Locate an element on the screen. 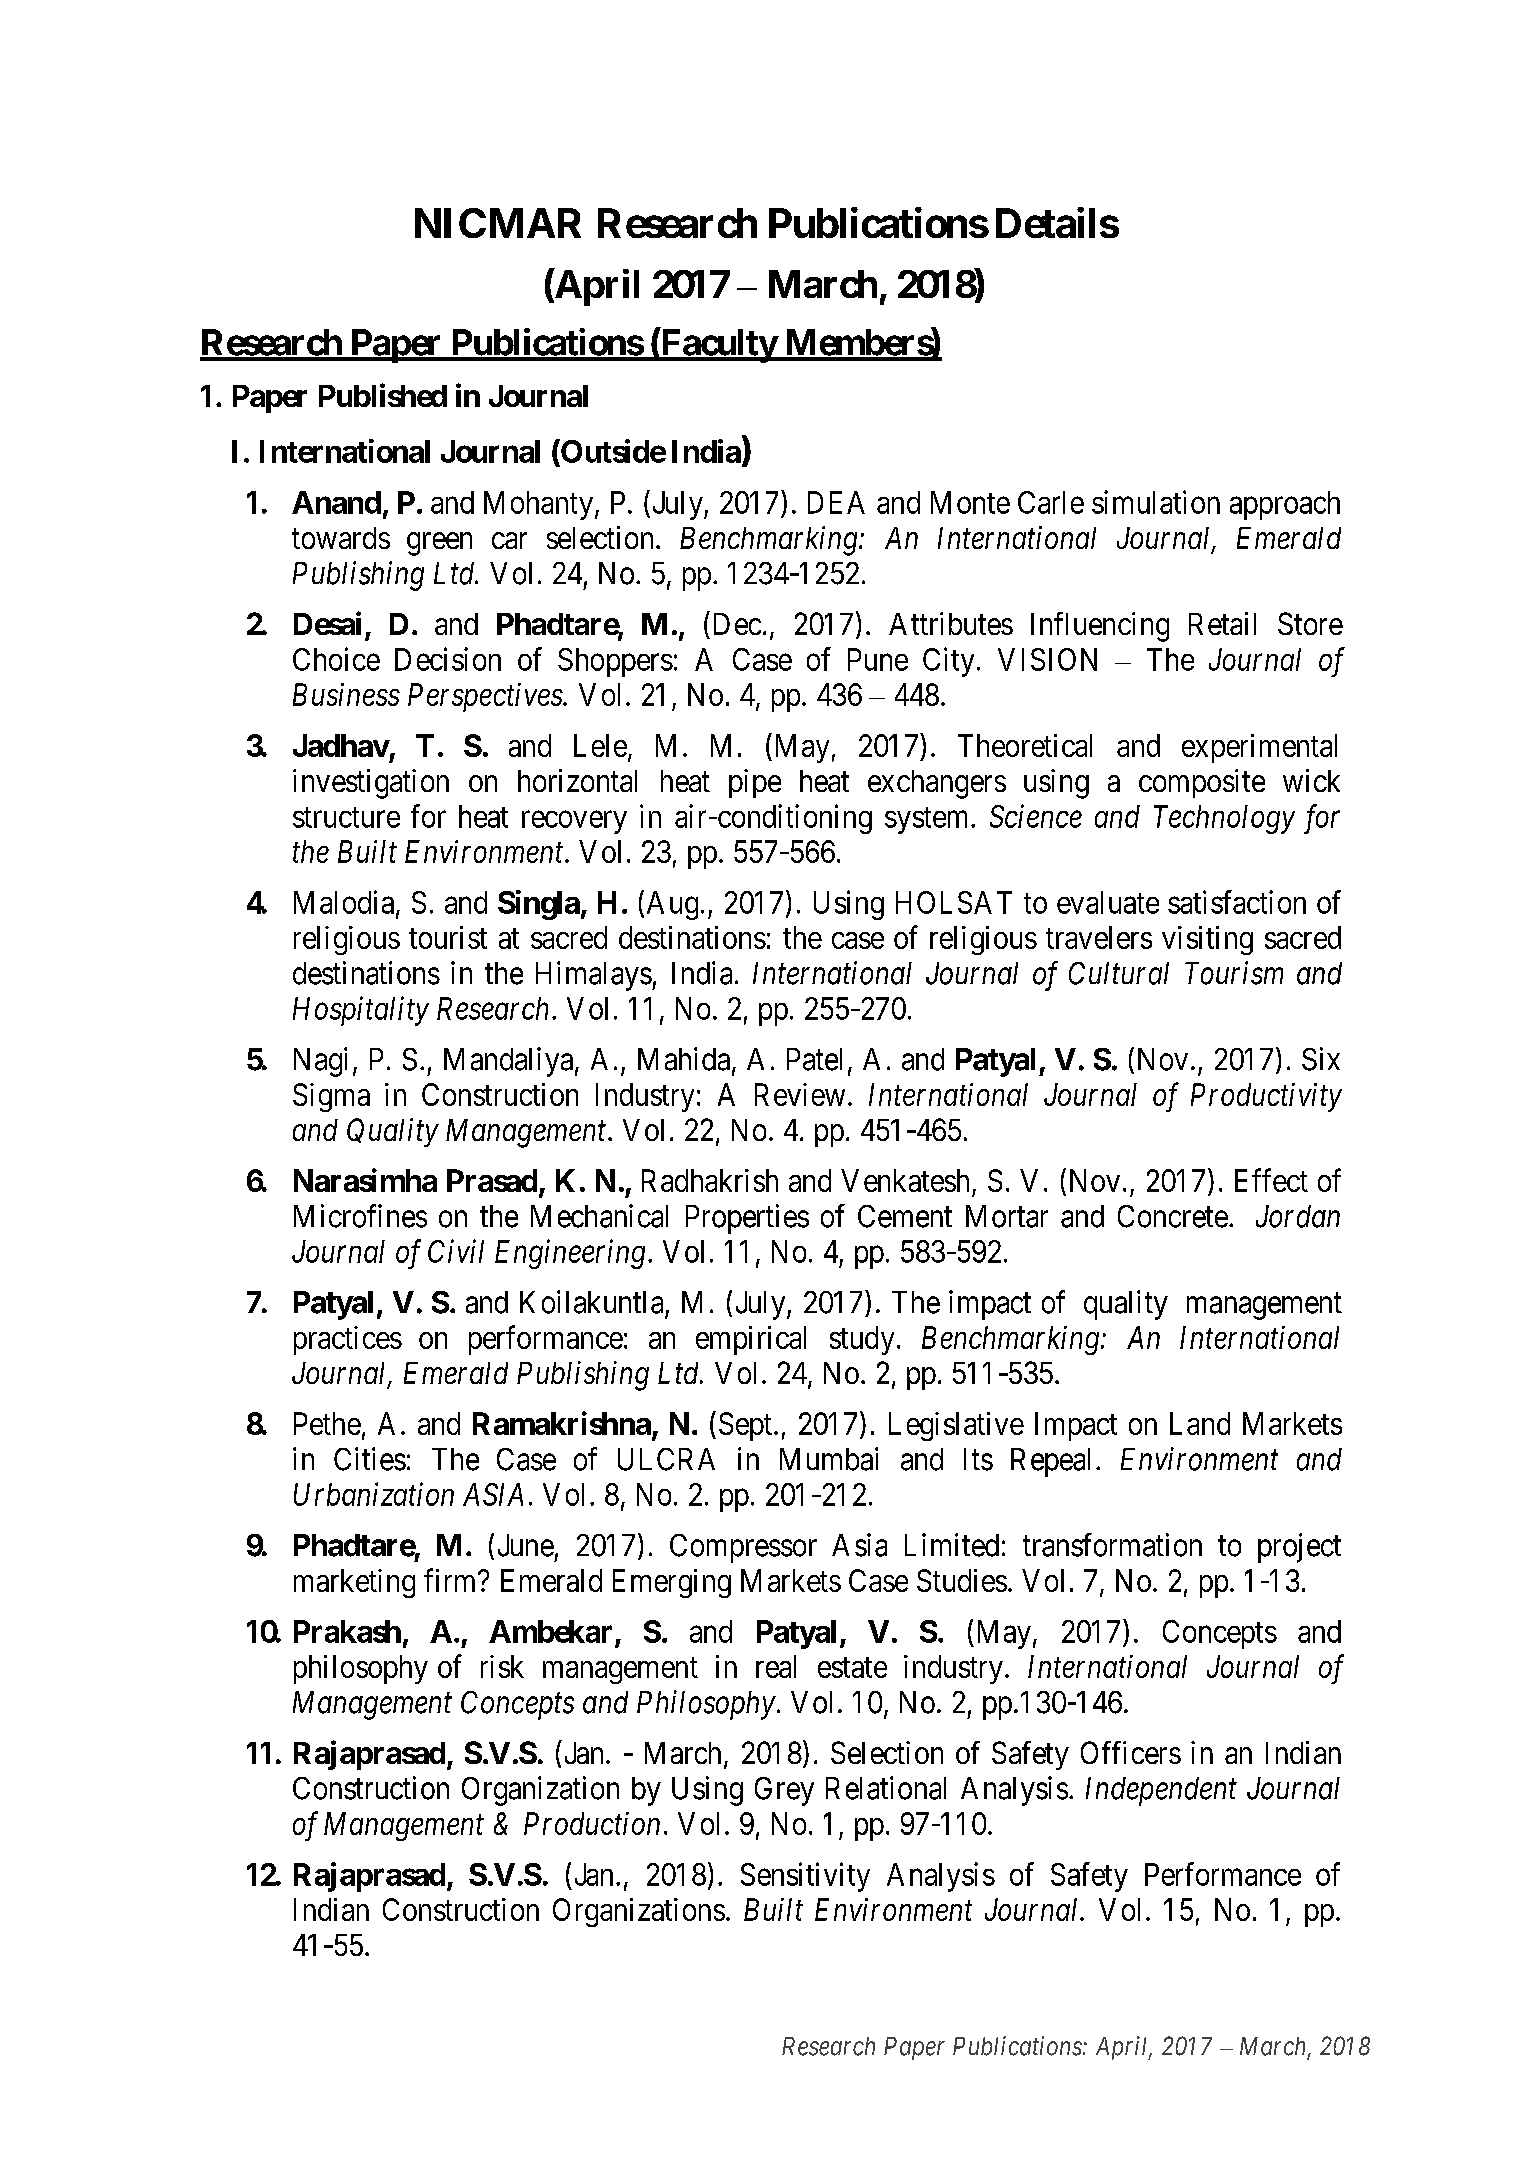  Published is located at coordinates (383, 395).
